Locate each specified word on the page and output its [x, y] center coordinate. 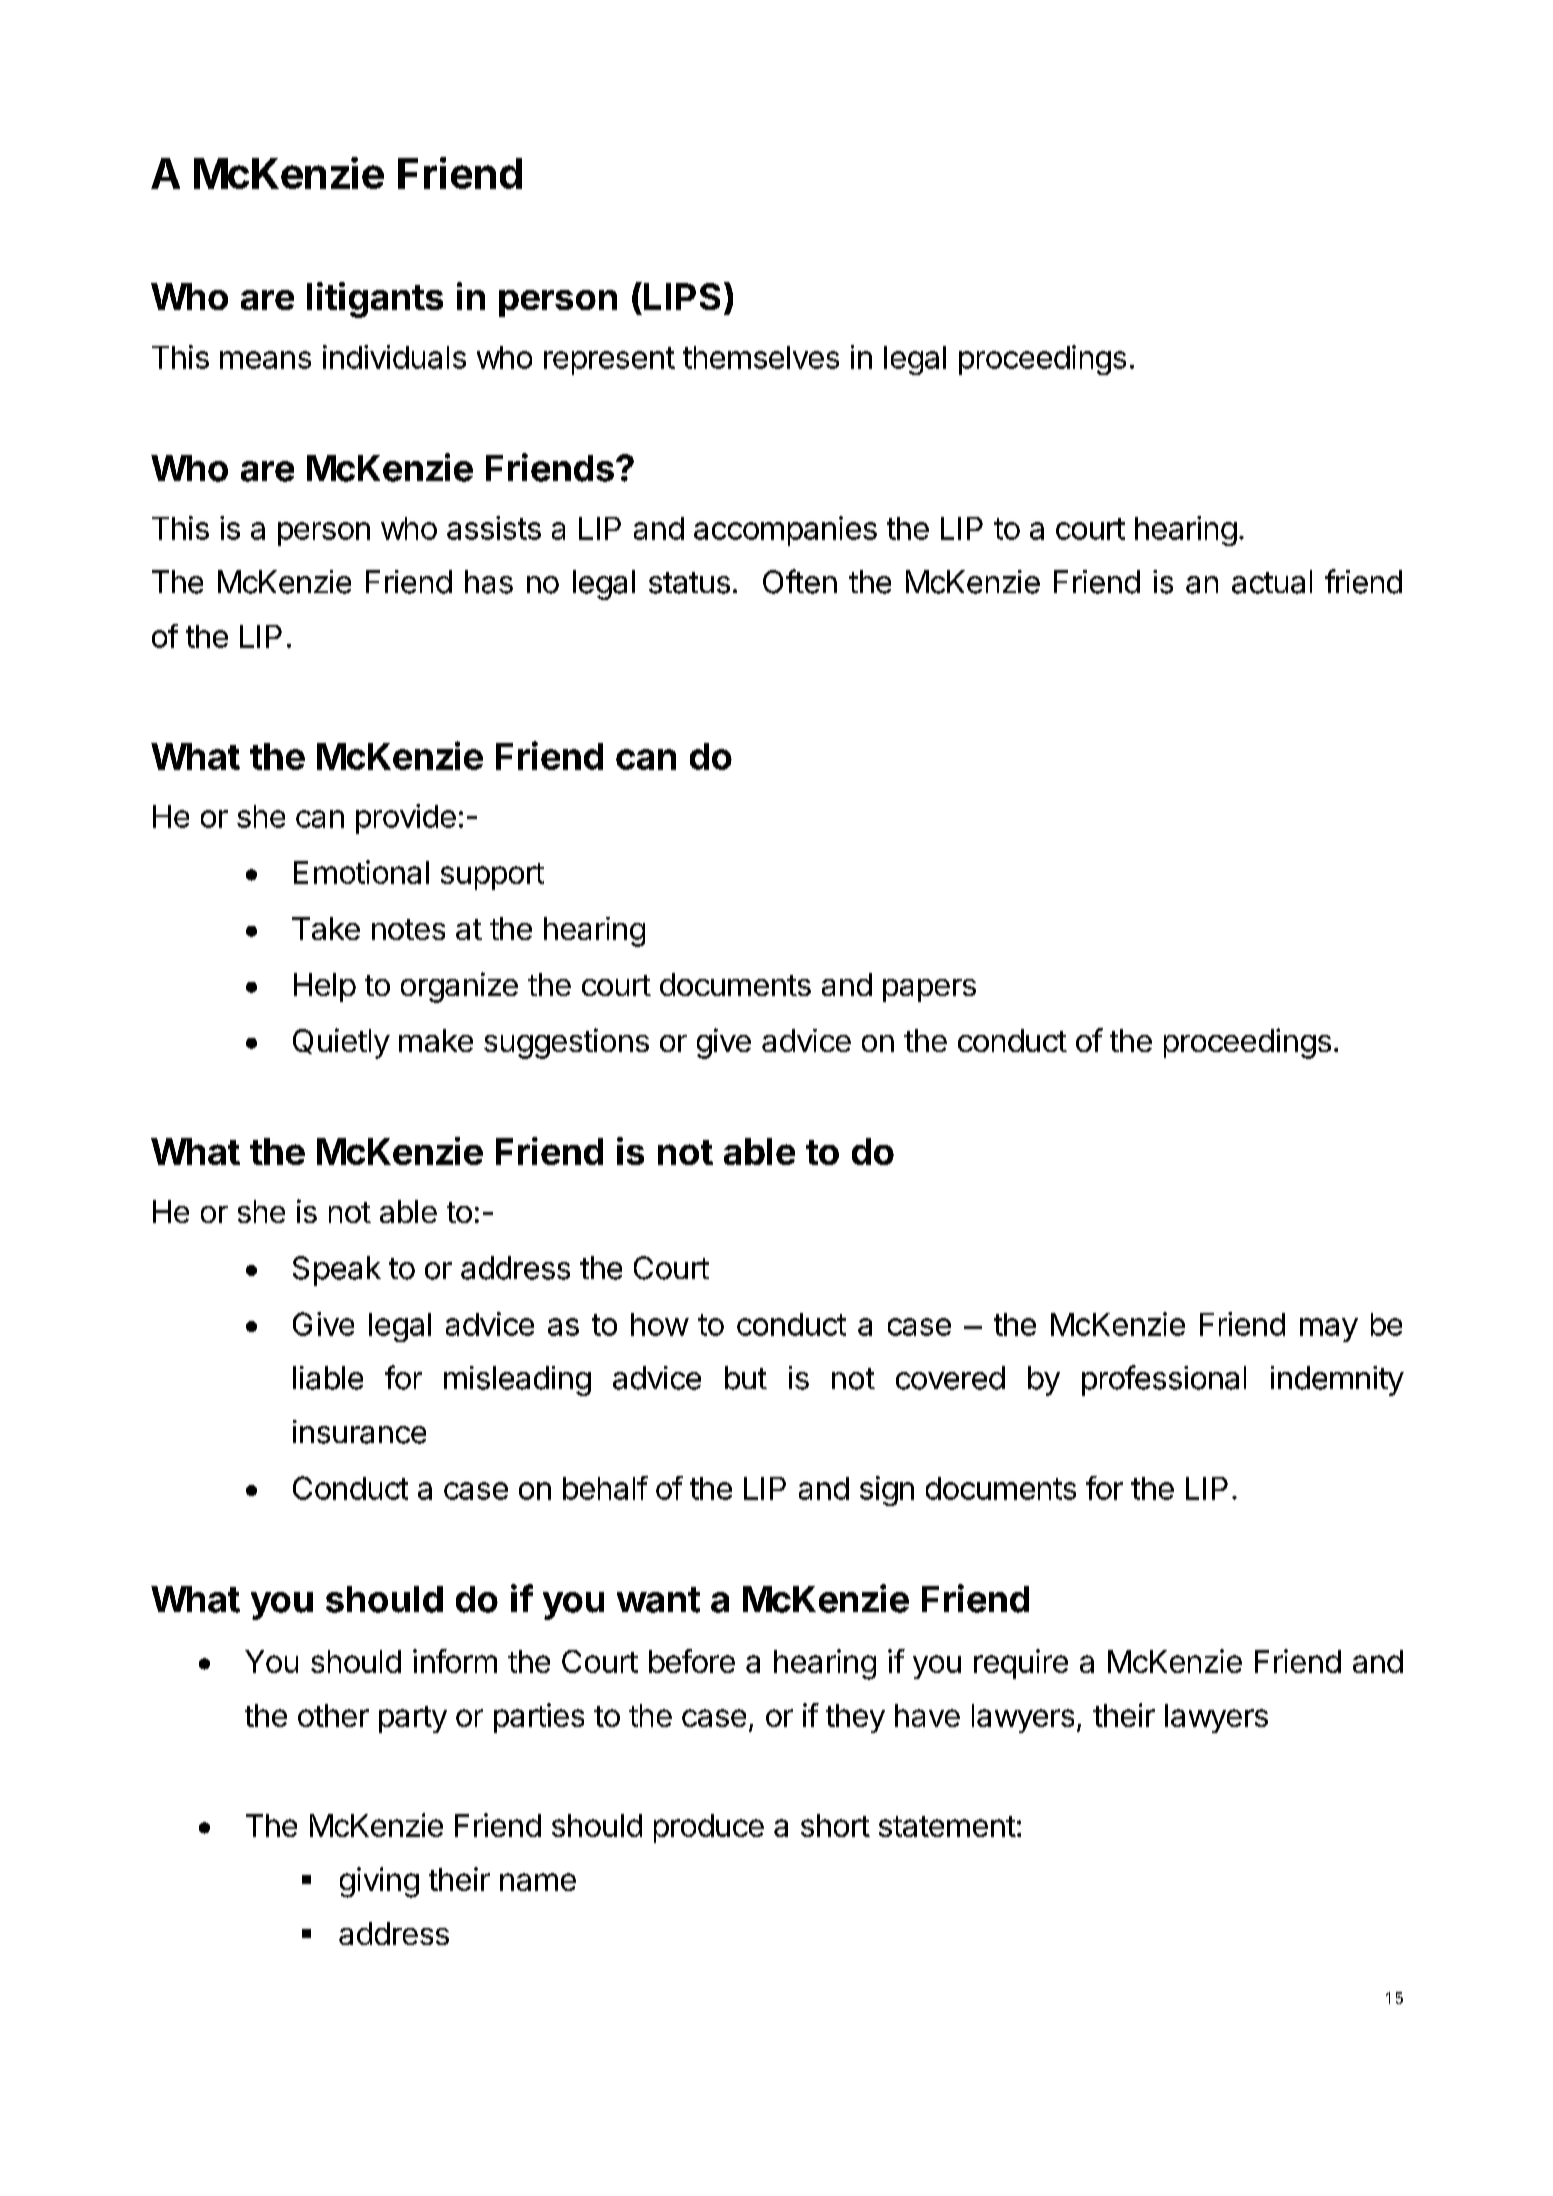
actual [1272, 582]
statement [947, 1826]
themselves [761, 357]
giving [379, 1882]
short [835, 1825]
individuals [394, 357]
